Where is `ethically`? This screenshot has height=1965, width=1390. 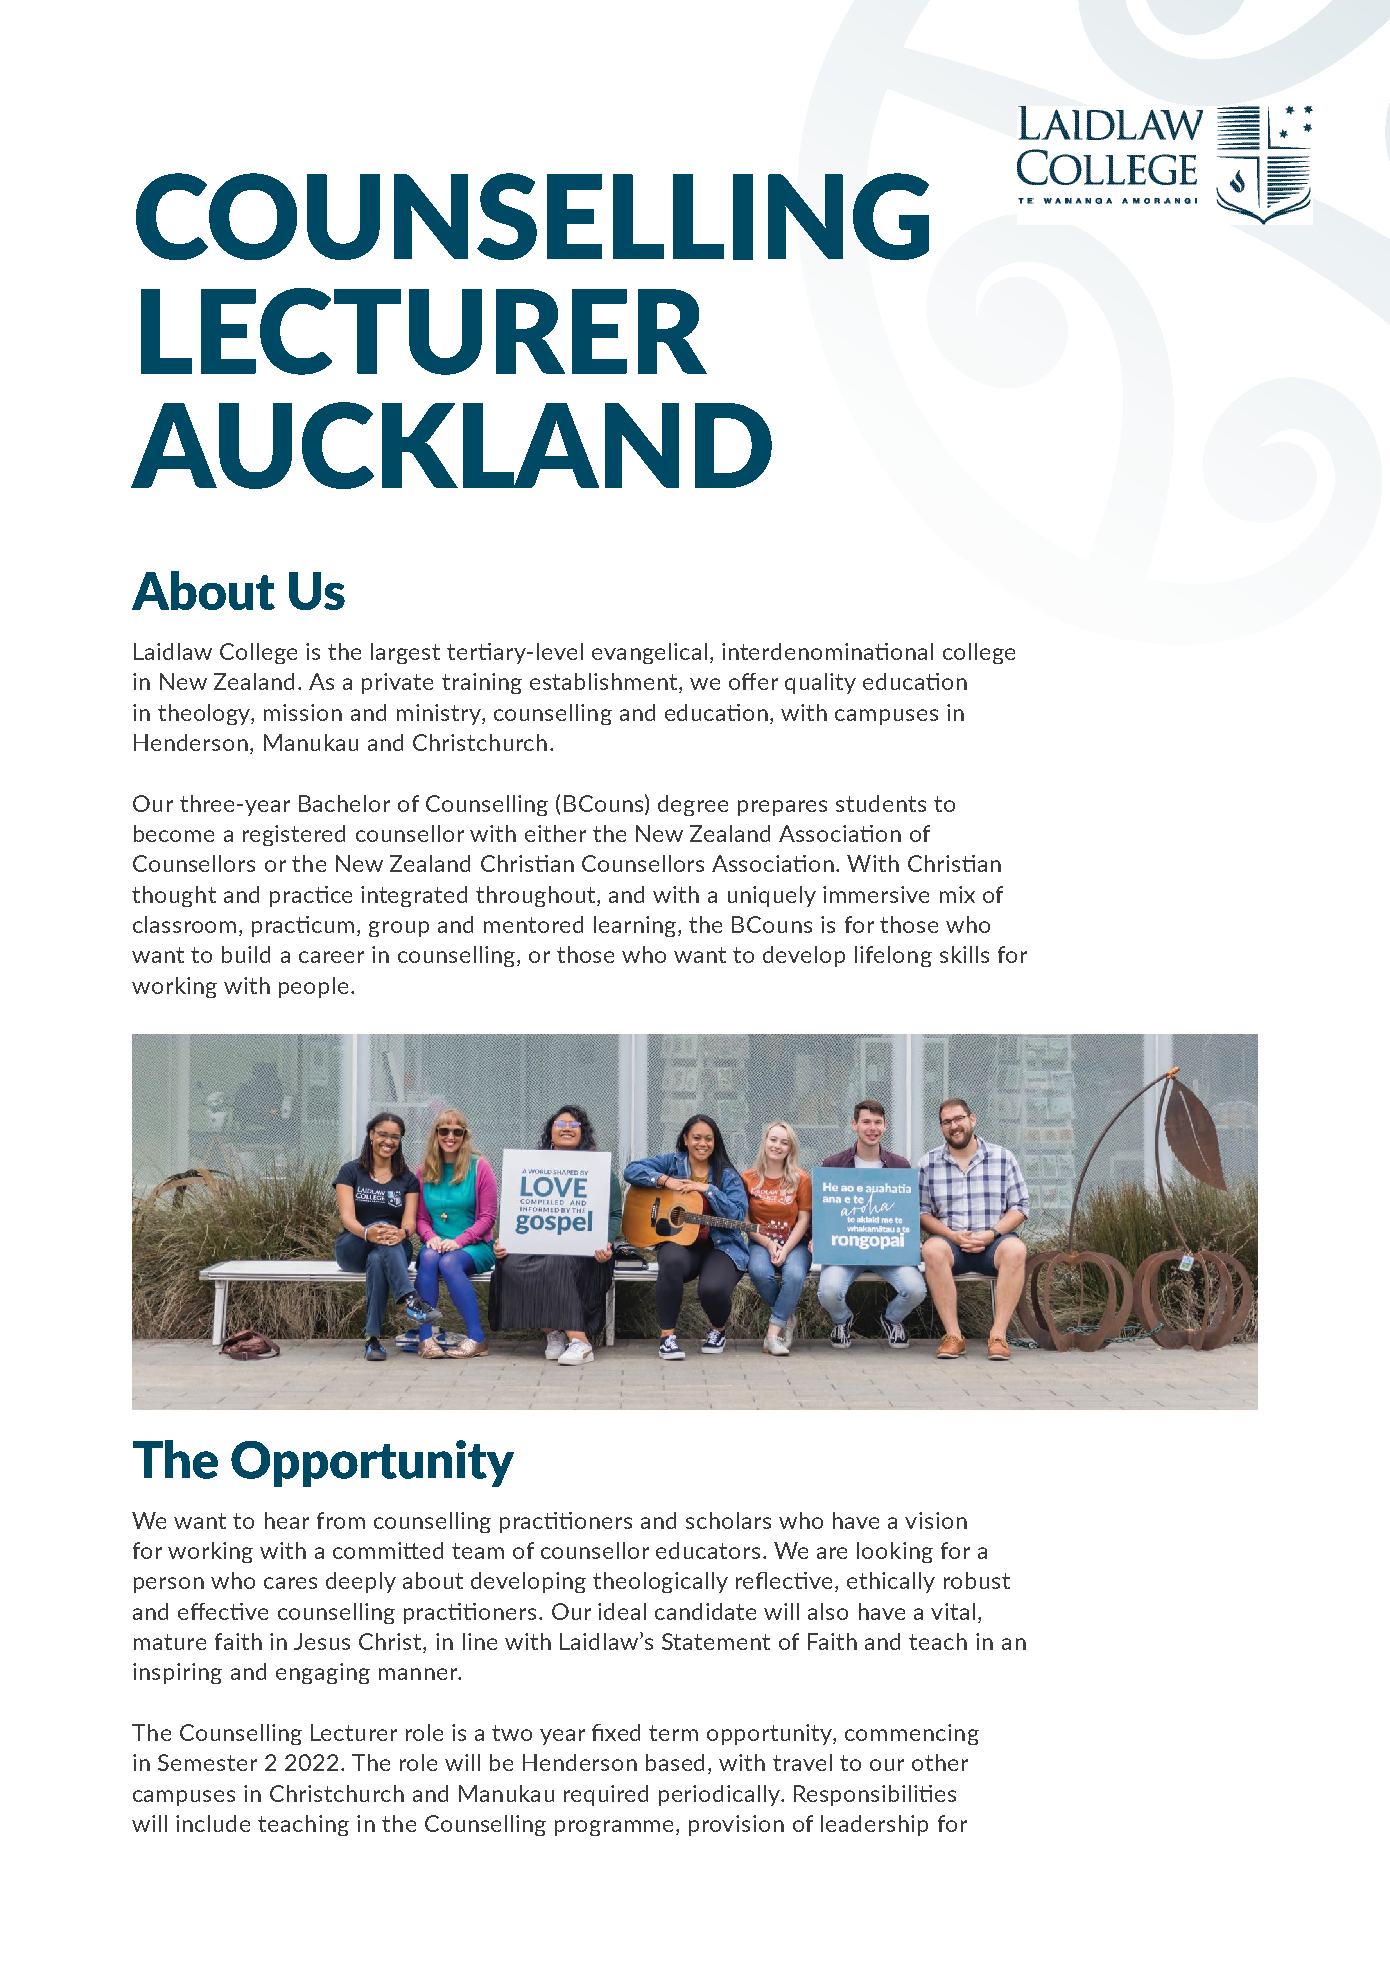 ethically is located at coordinates (891, 1582).
